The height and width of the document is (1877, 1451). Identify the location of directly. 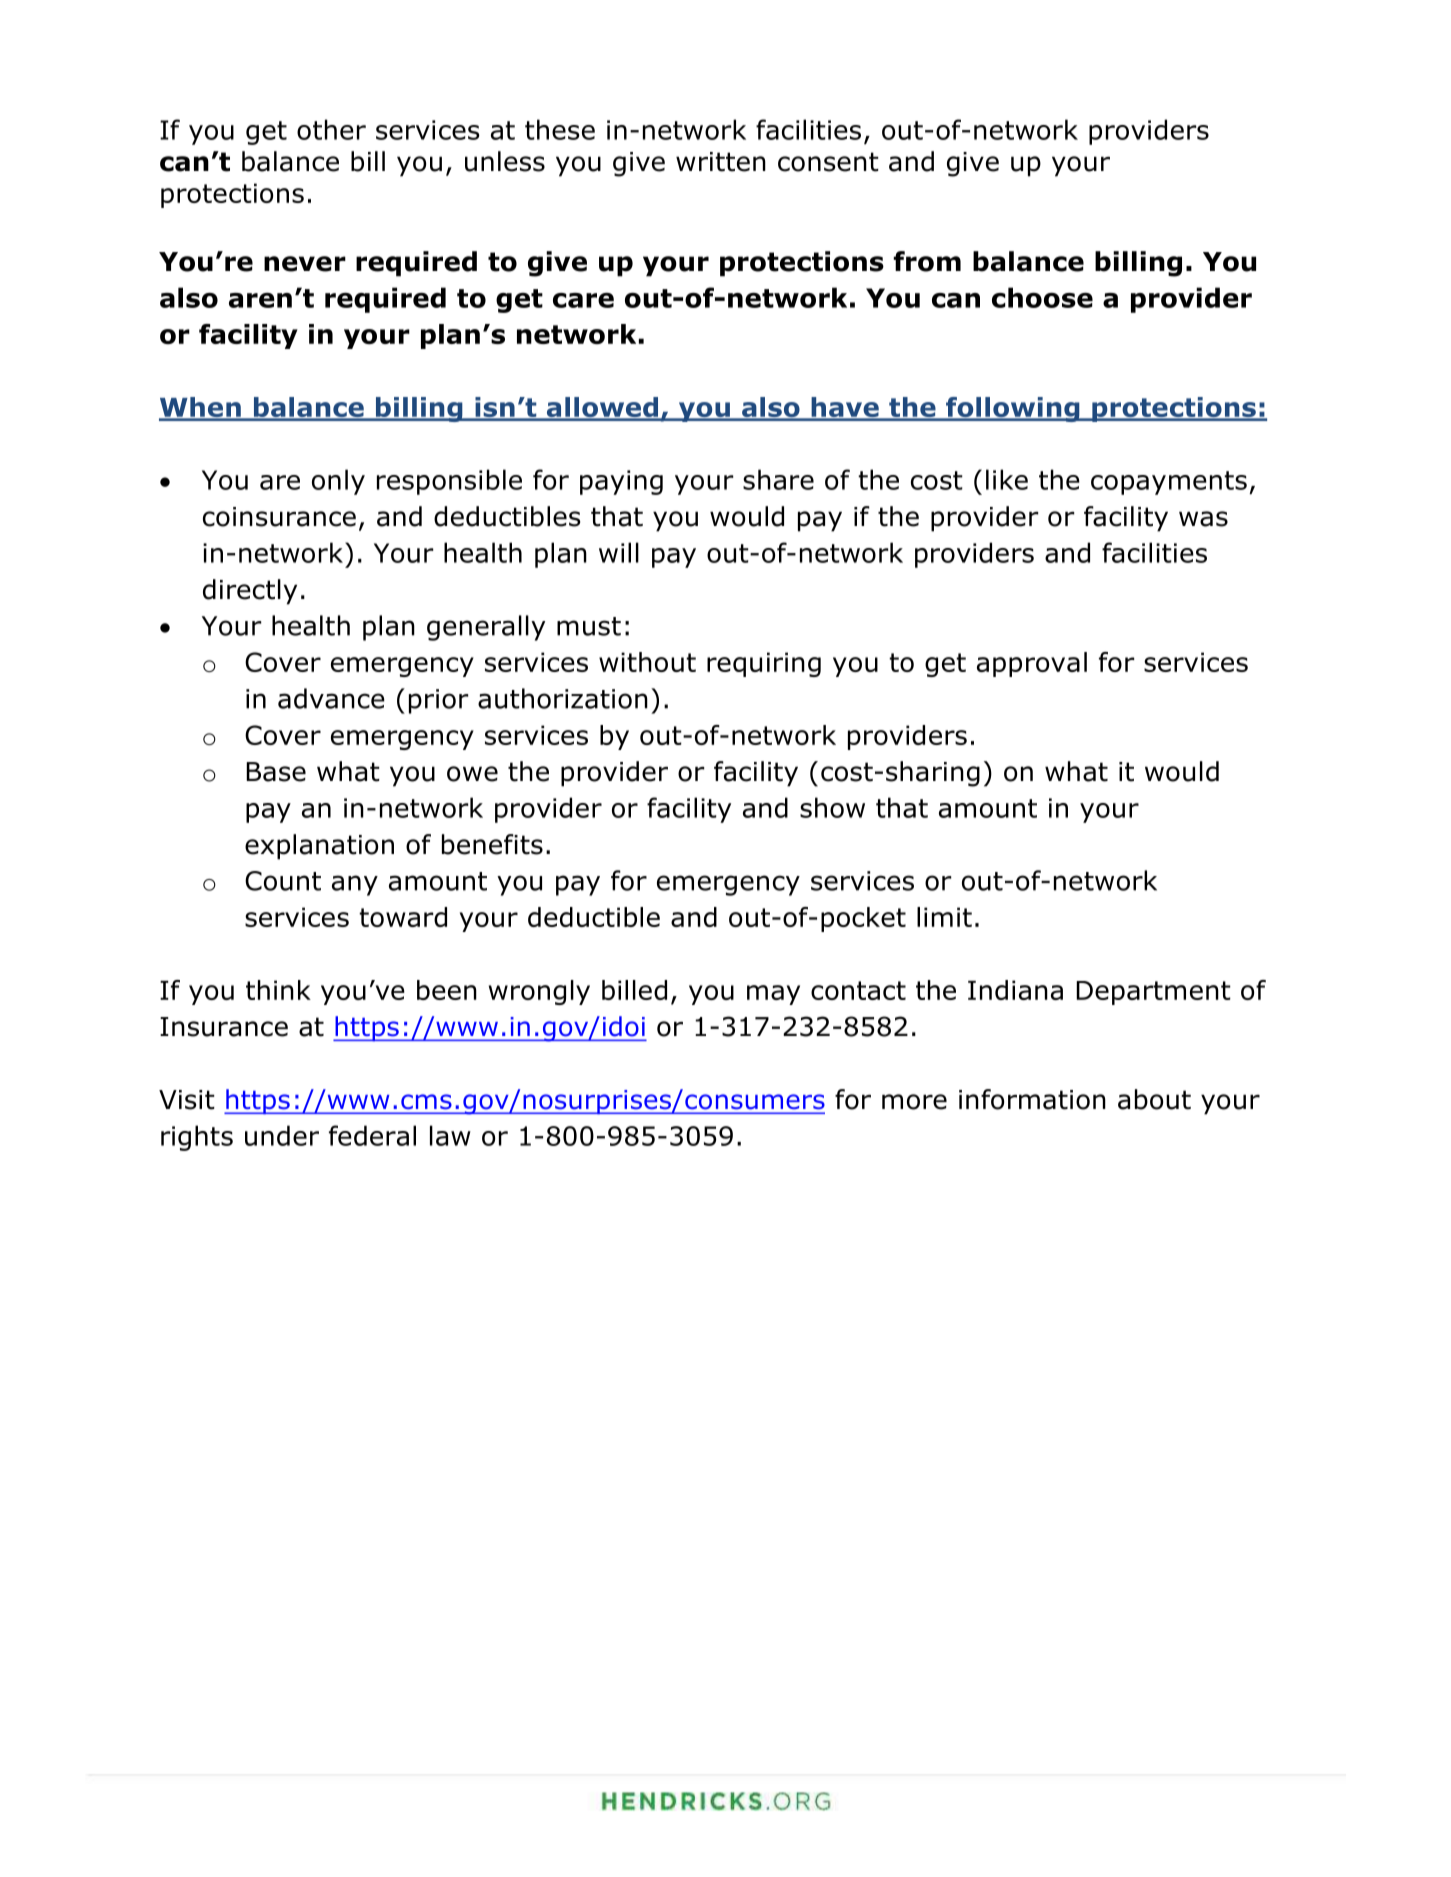
(250, 592).
